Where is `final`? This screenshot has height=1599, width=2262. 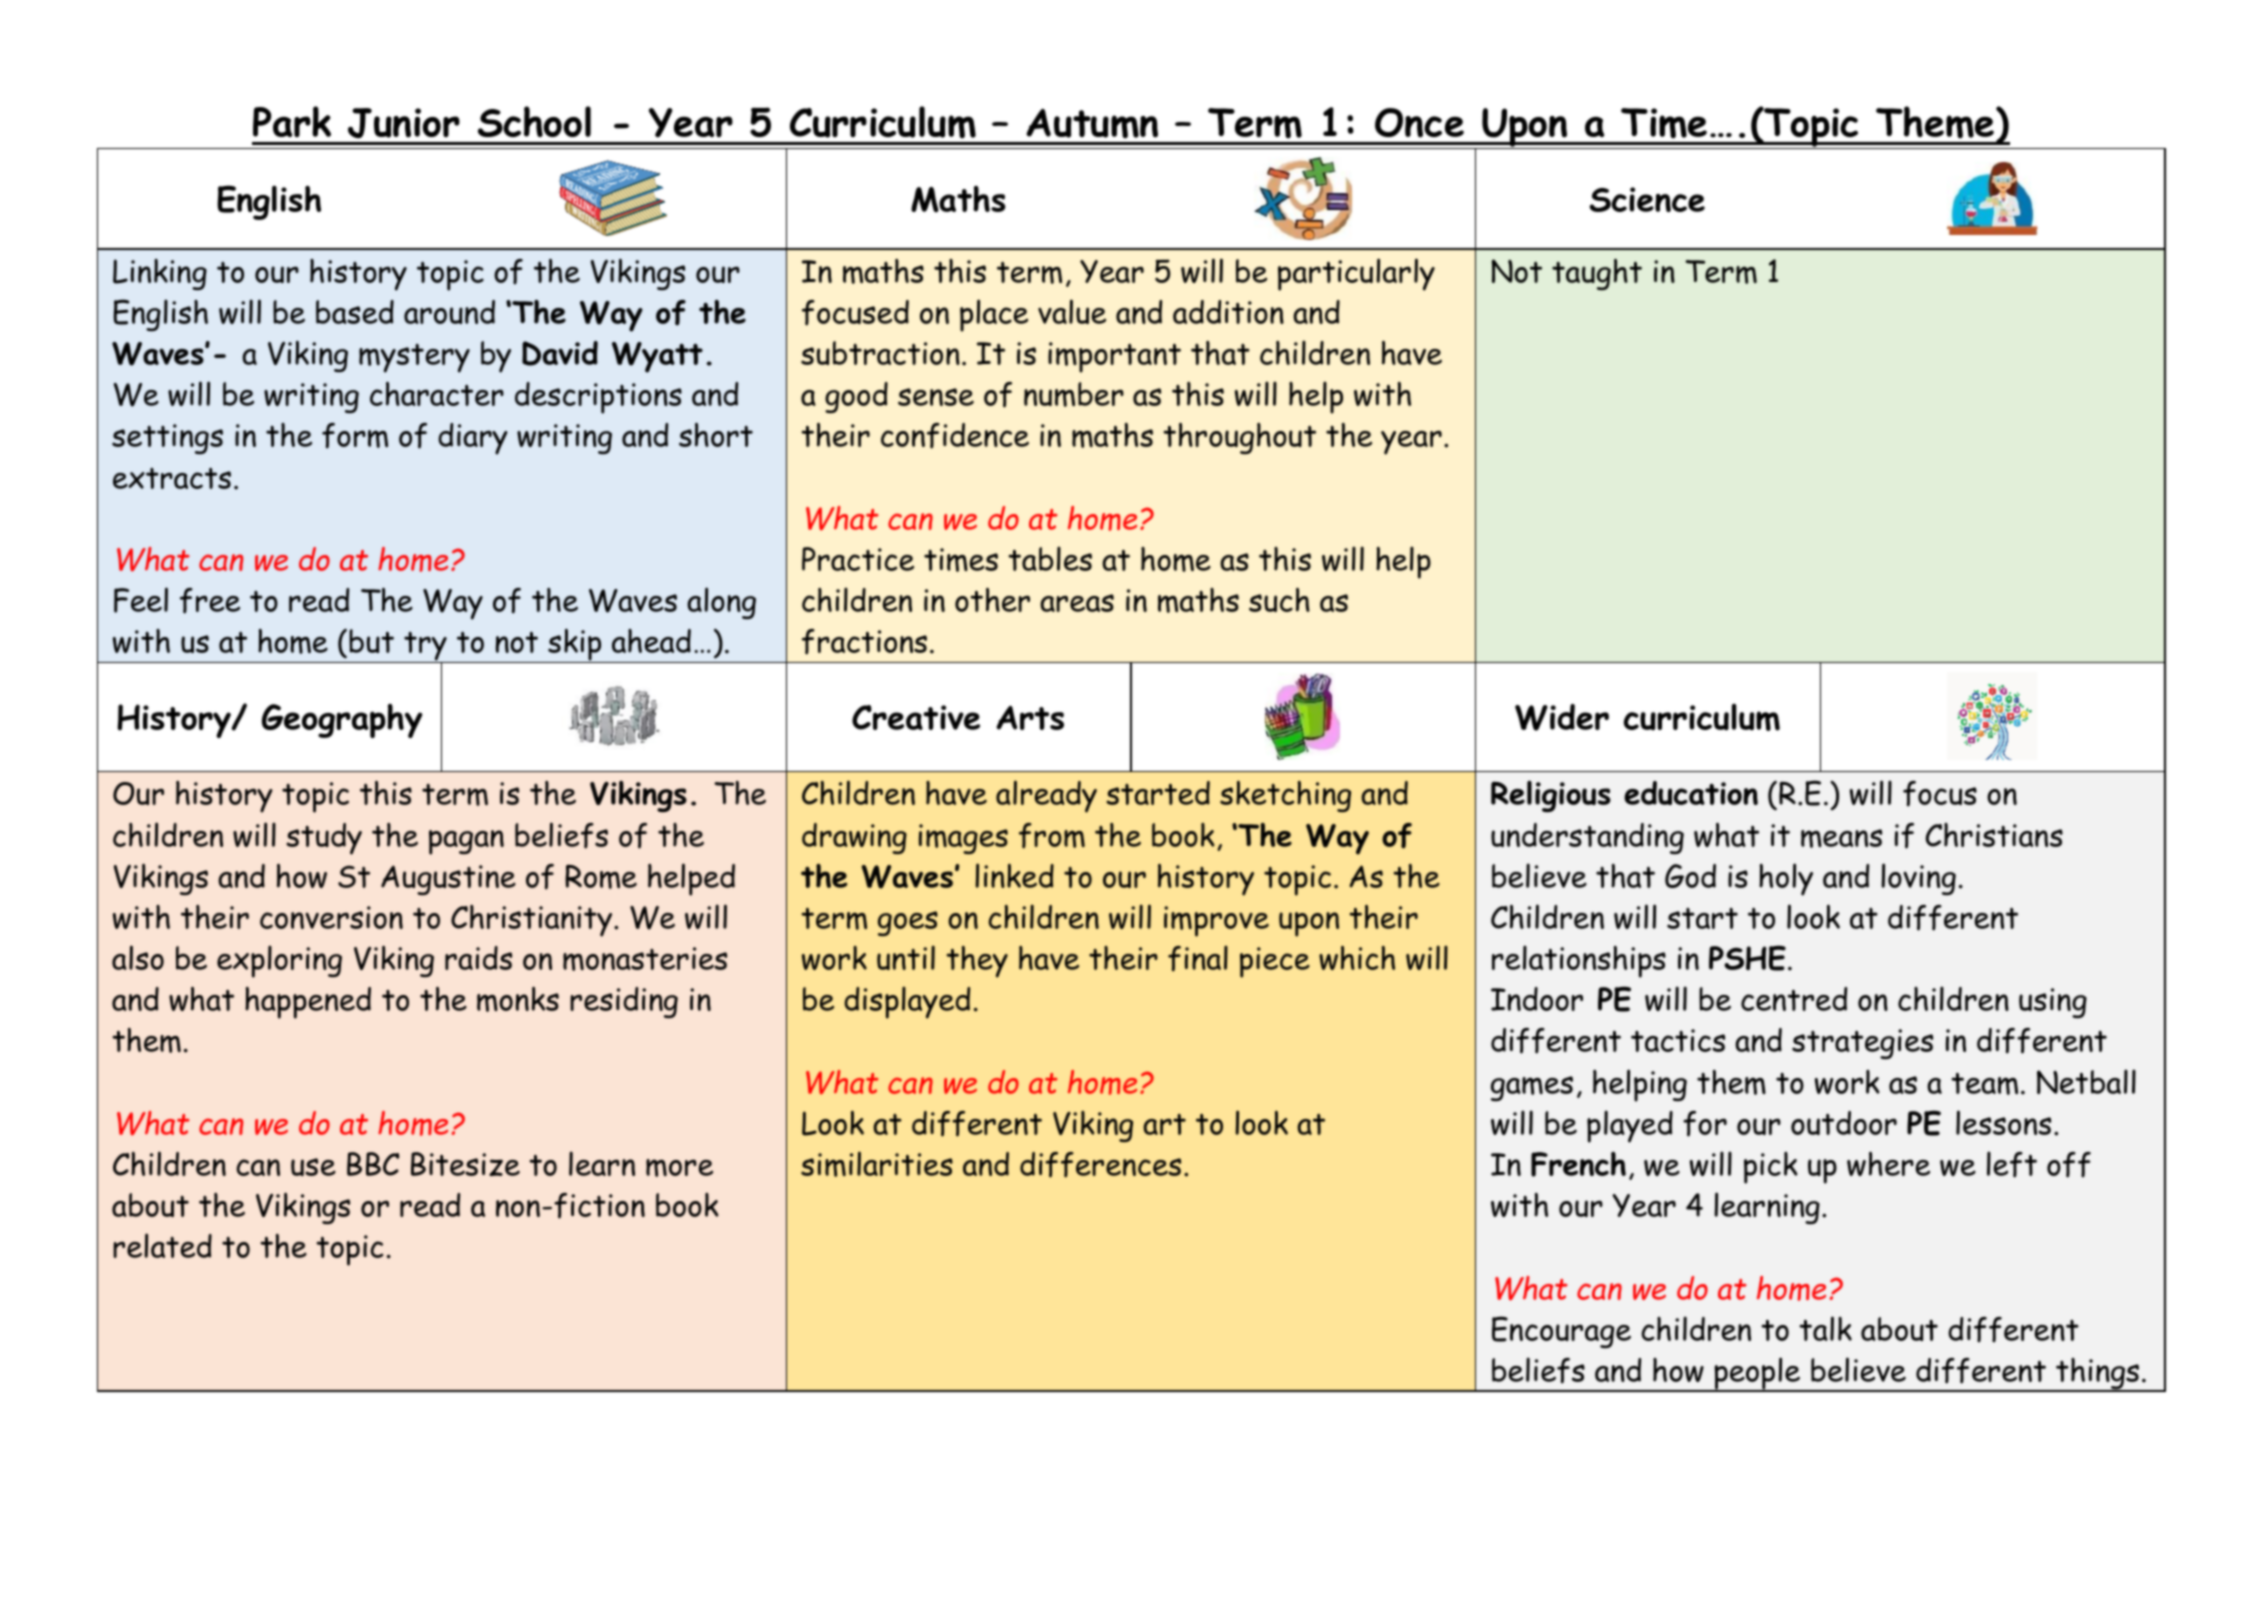 final is located at coordinates (1198, 959).
